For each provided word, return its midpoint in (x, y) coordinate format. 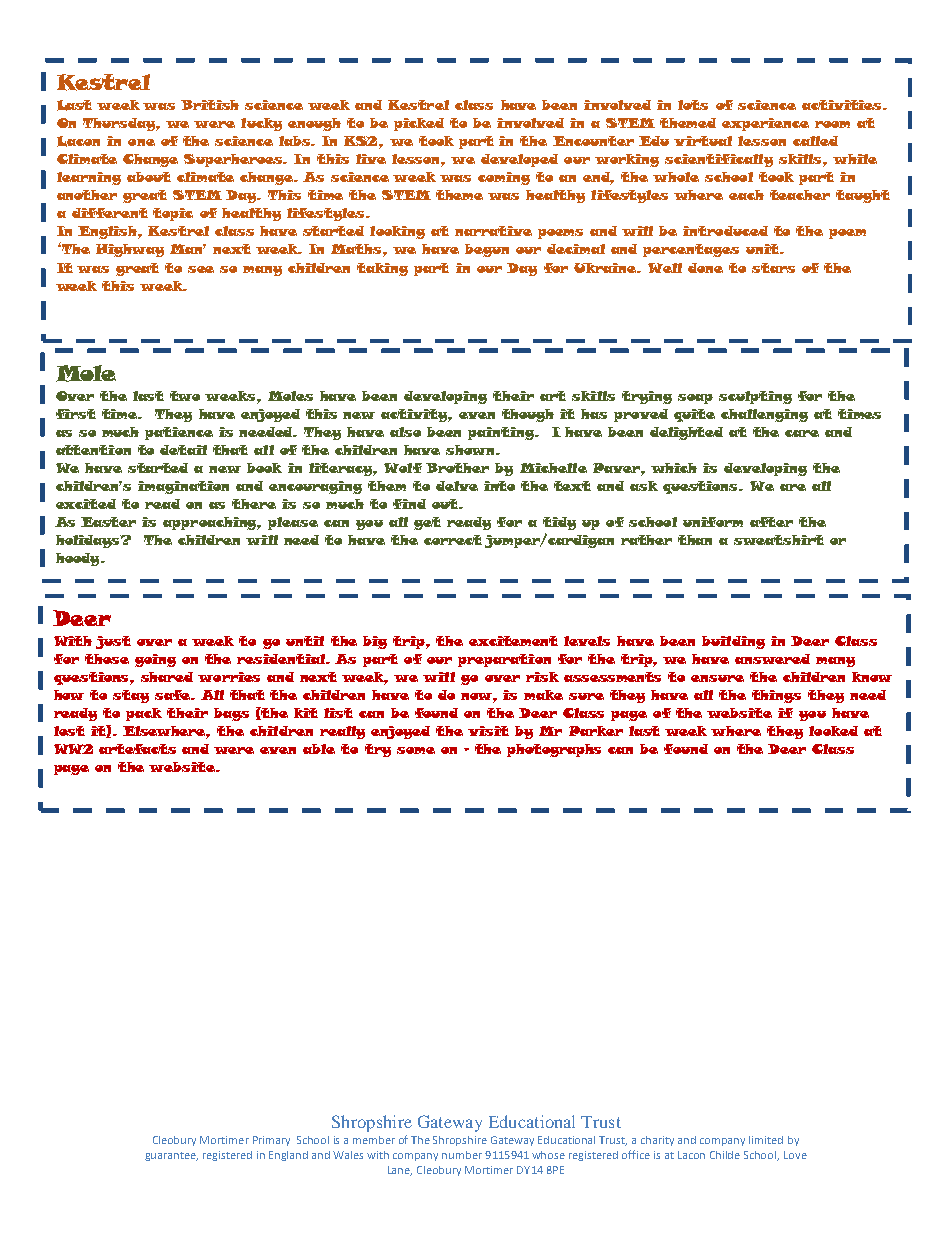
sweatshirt (779, 540)
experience (765, 124)
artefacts (137, 749)
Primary (271, 1141)
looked (833, 731)
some (416, 750)
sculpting (755, 397)
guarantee (171, 1156)
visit (488, 731)
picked (419, 124)
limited (766, 1140)
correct (453, 540)
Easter (108, 522)
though (528, 415)
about (149, 177)
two (185, 396)
